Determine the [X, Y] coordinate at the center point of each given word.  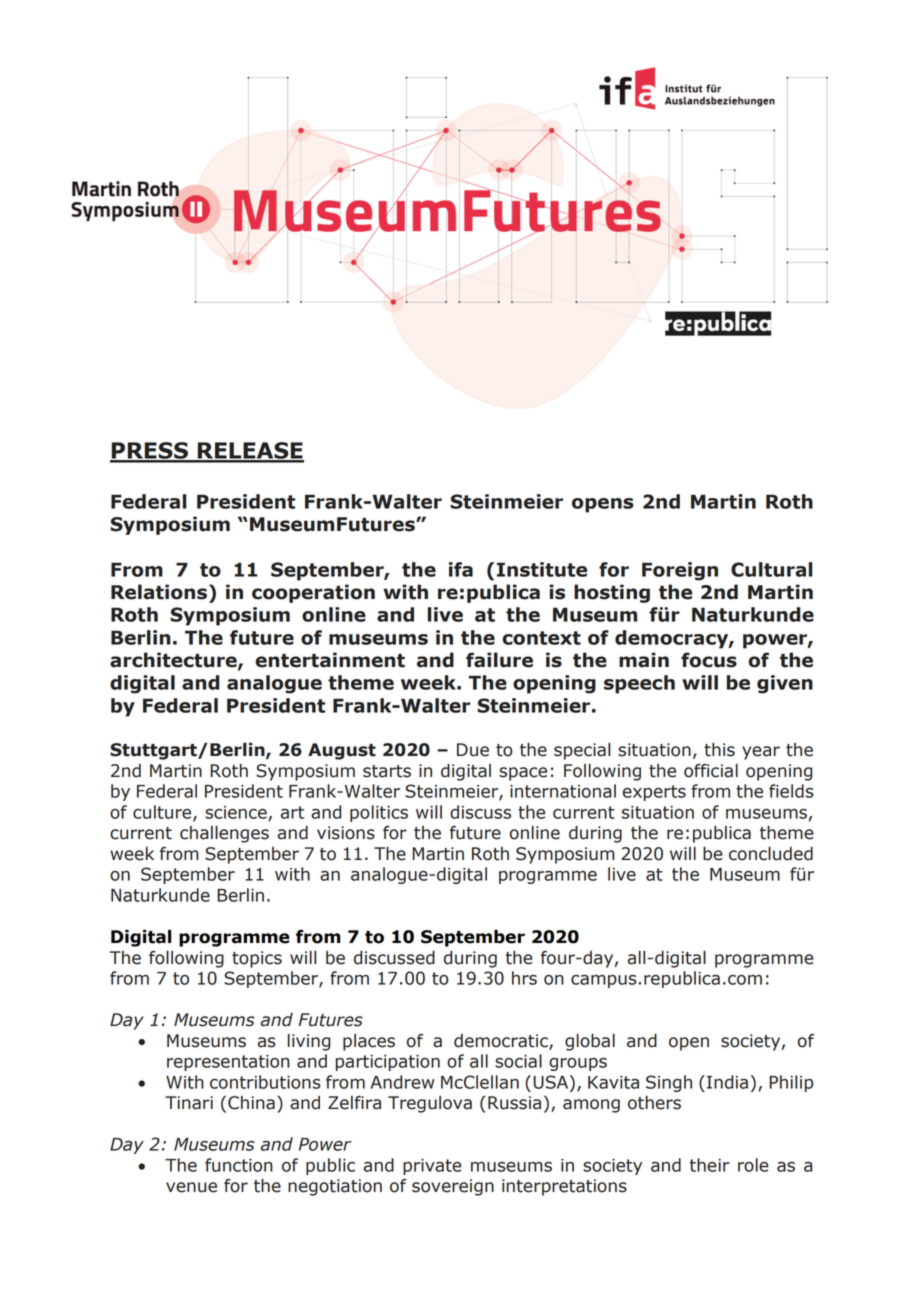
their [710, 1165]
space [523, 774]
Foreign [680, 571]
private [432, 1167]
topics [257, 959]
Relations [159, 592]
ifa [461, 569]
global [590, 1042]
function [239, 1165]
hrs [524, 978]
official [711, 771]
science [237, 813]
